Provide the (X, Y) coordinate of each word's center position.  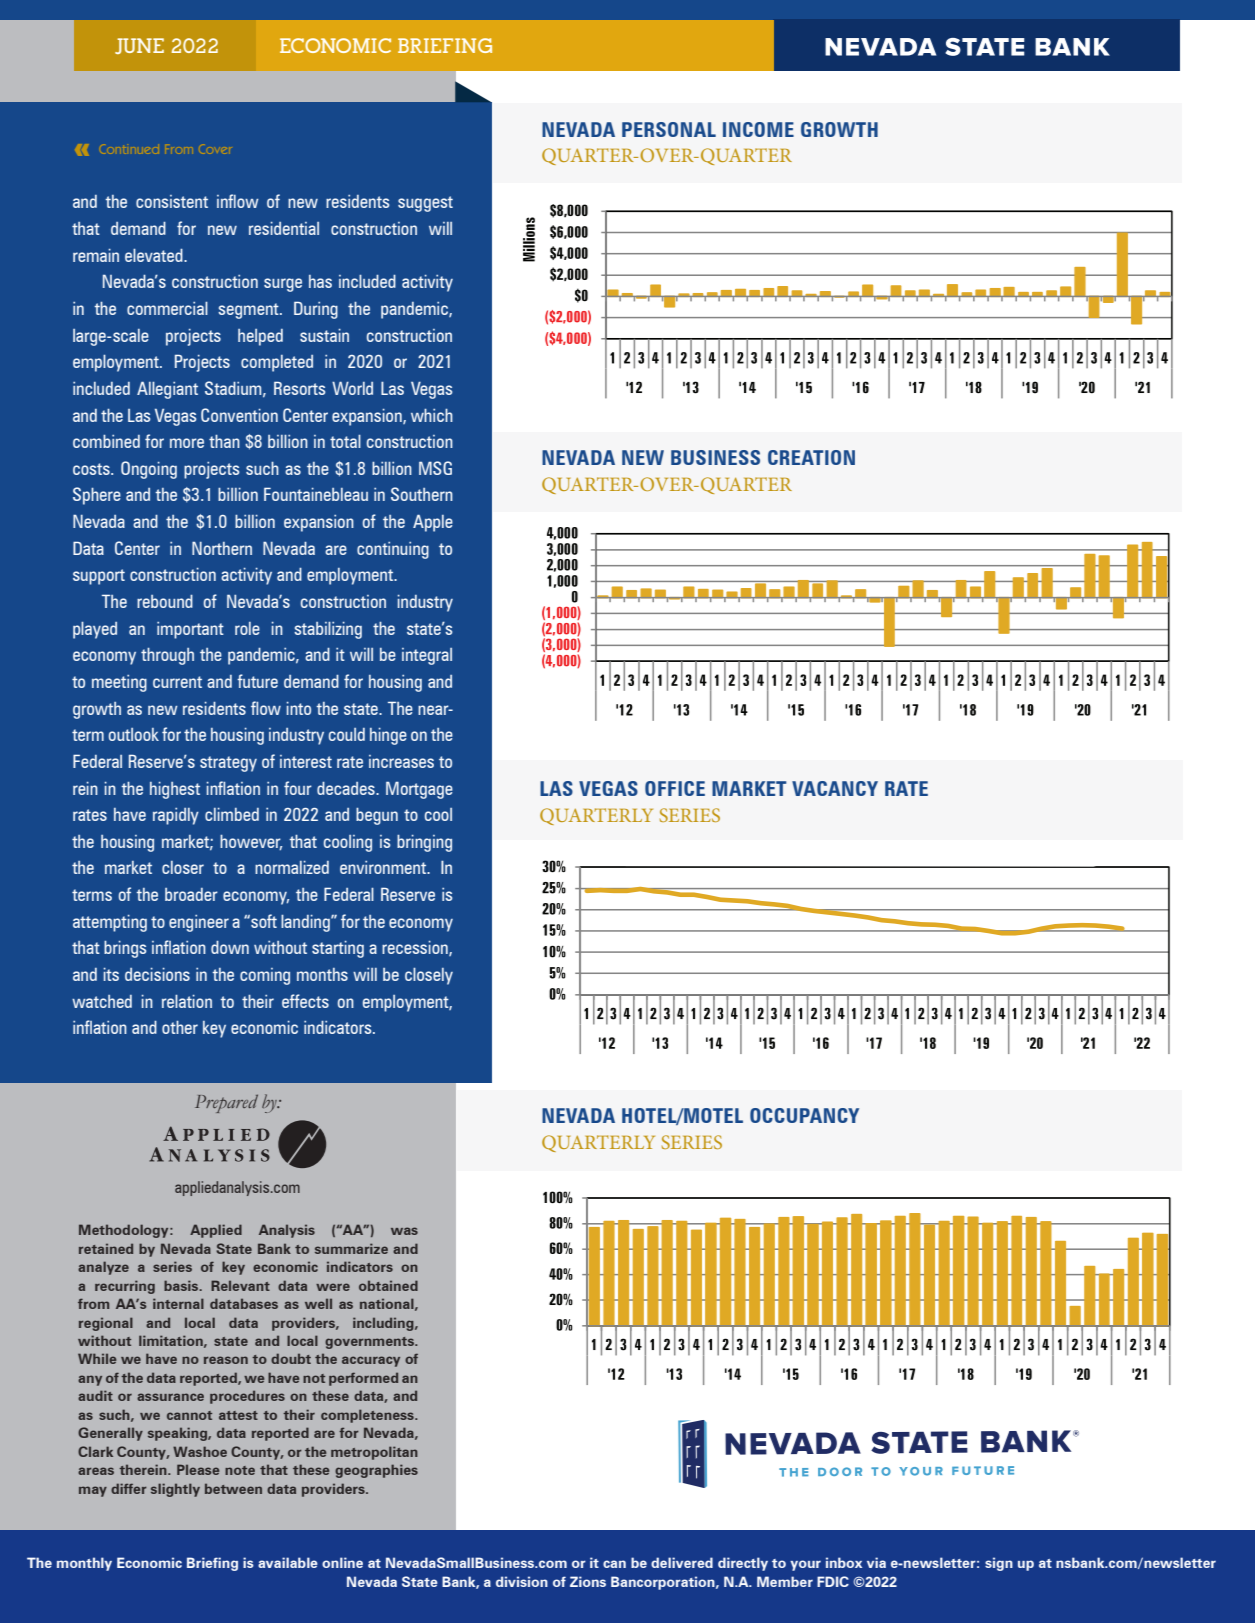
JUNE (139, 46)
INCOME (758, 129)
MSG (435, 468)
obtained (388, 1285)
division (522, 1581)
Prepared (226, 1103)
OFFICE (675, 788)
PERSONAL (669, 129)
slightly (175, 1490)
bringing (424, 843)
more (187, 443)
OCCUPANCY (804, 1115)
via (876, 1562)
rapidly (176, 816)
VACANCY (835, 788)
